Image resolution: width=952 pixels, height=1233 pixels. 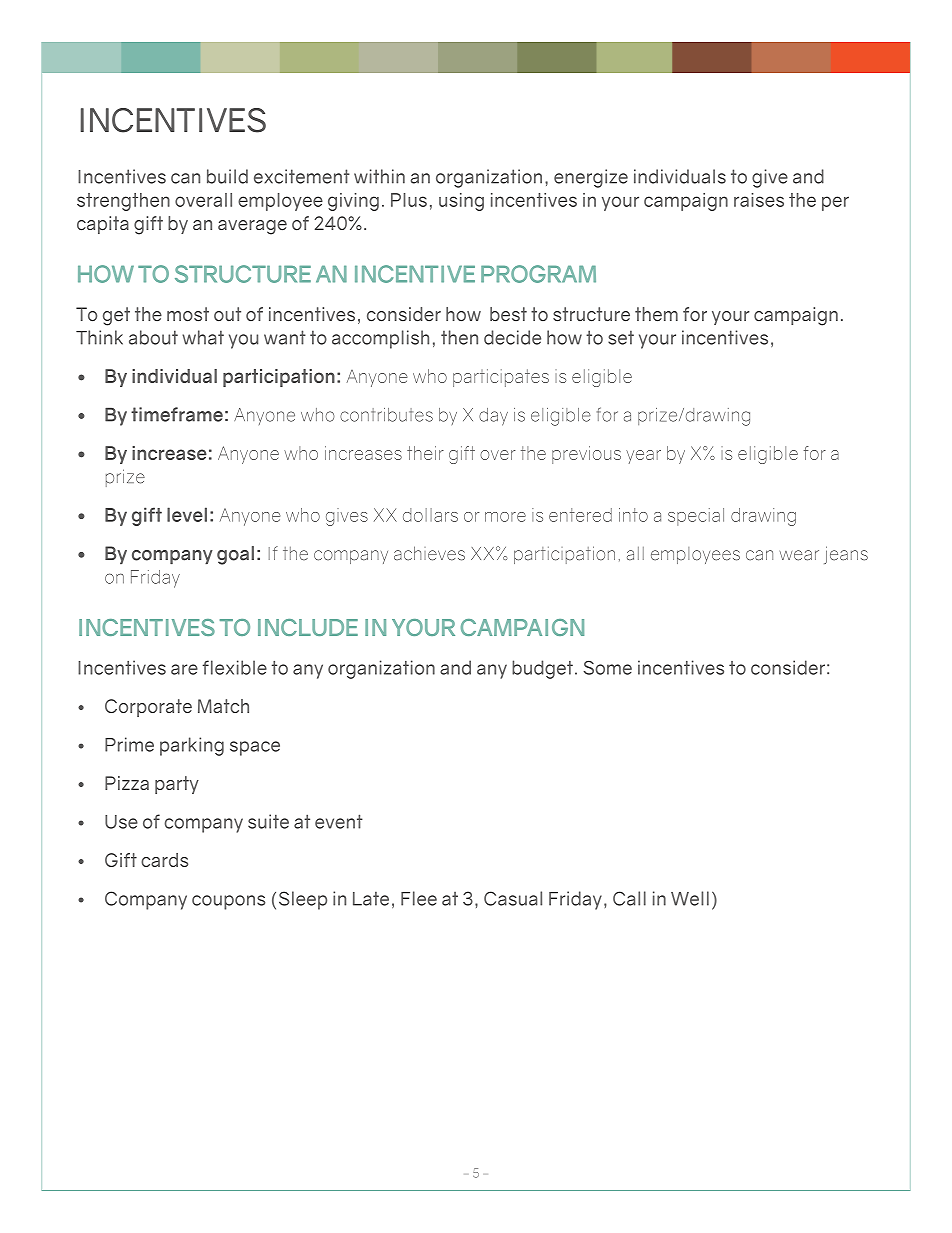 I want to click on Well, so click(x=690, y=898).
